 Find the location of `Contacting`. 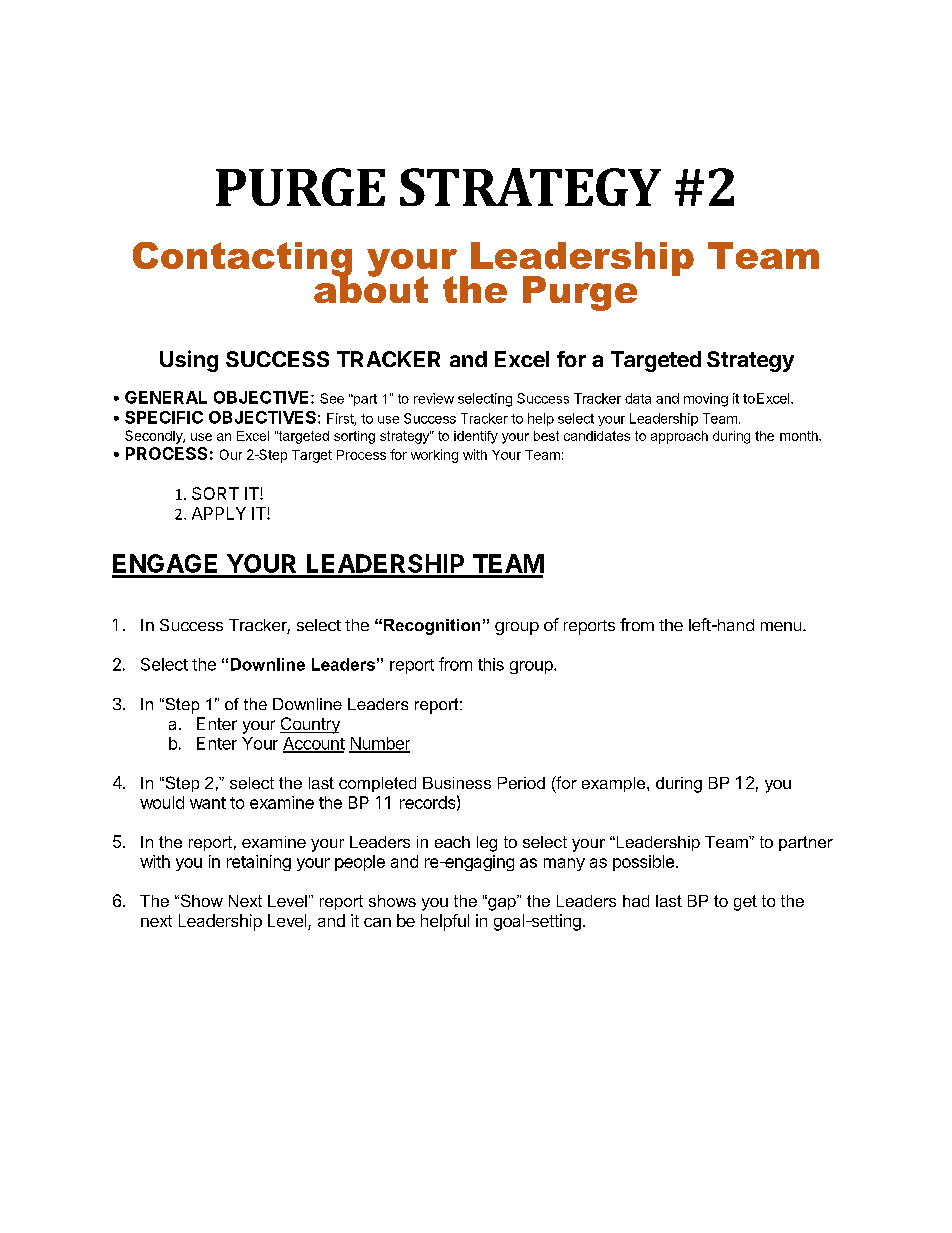

Contacting is located at coordinates (242, 260).
